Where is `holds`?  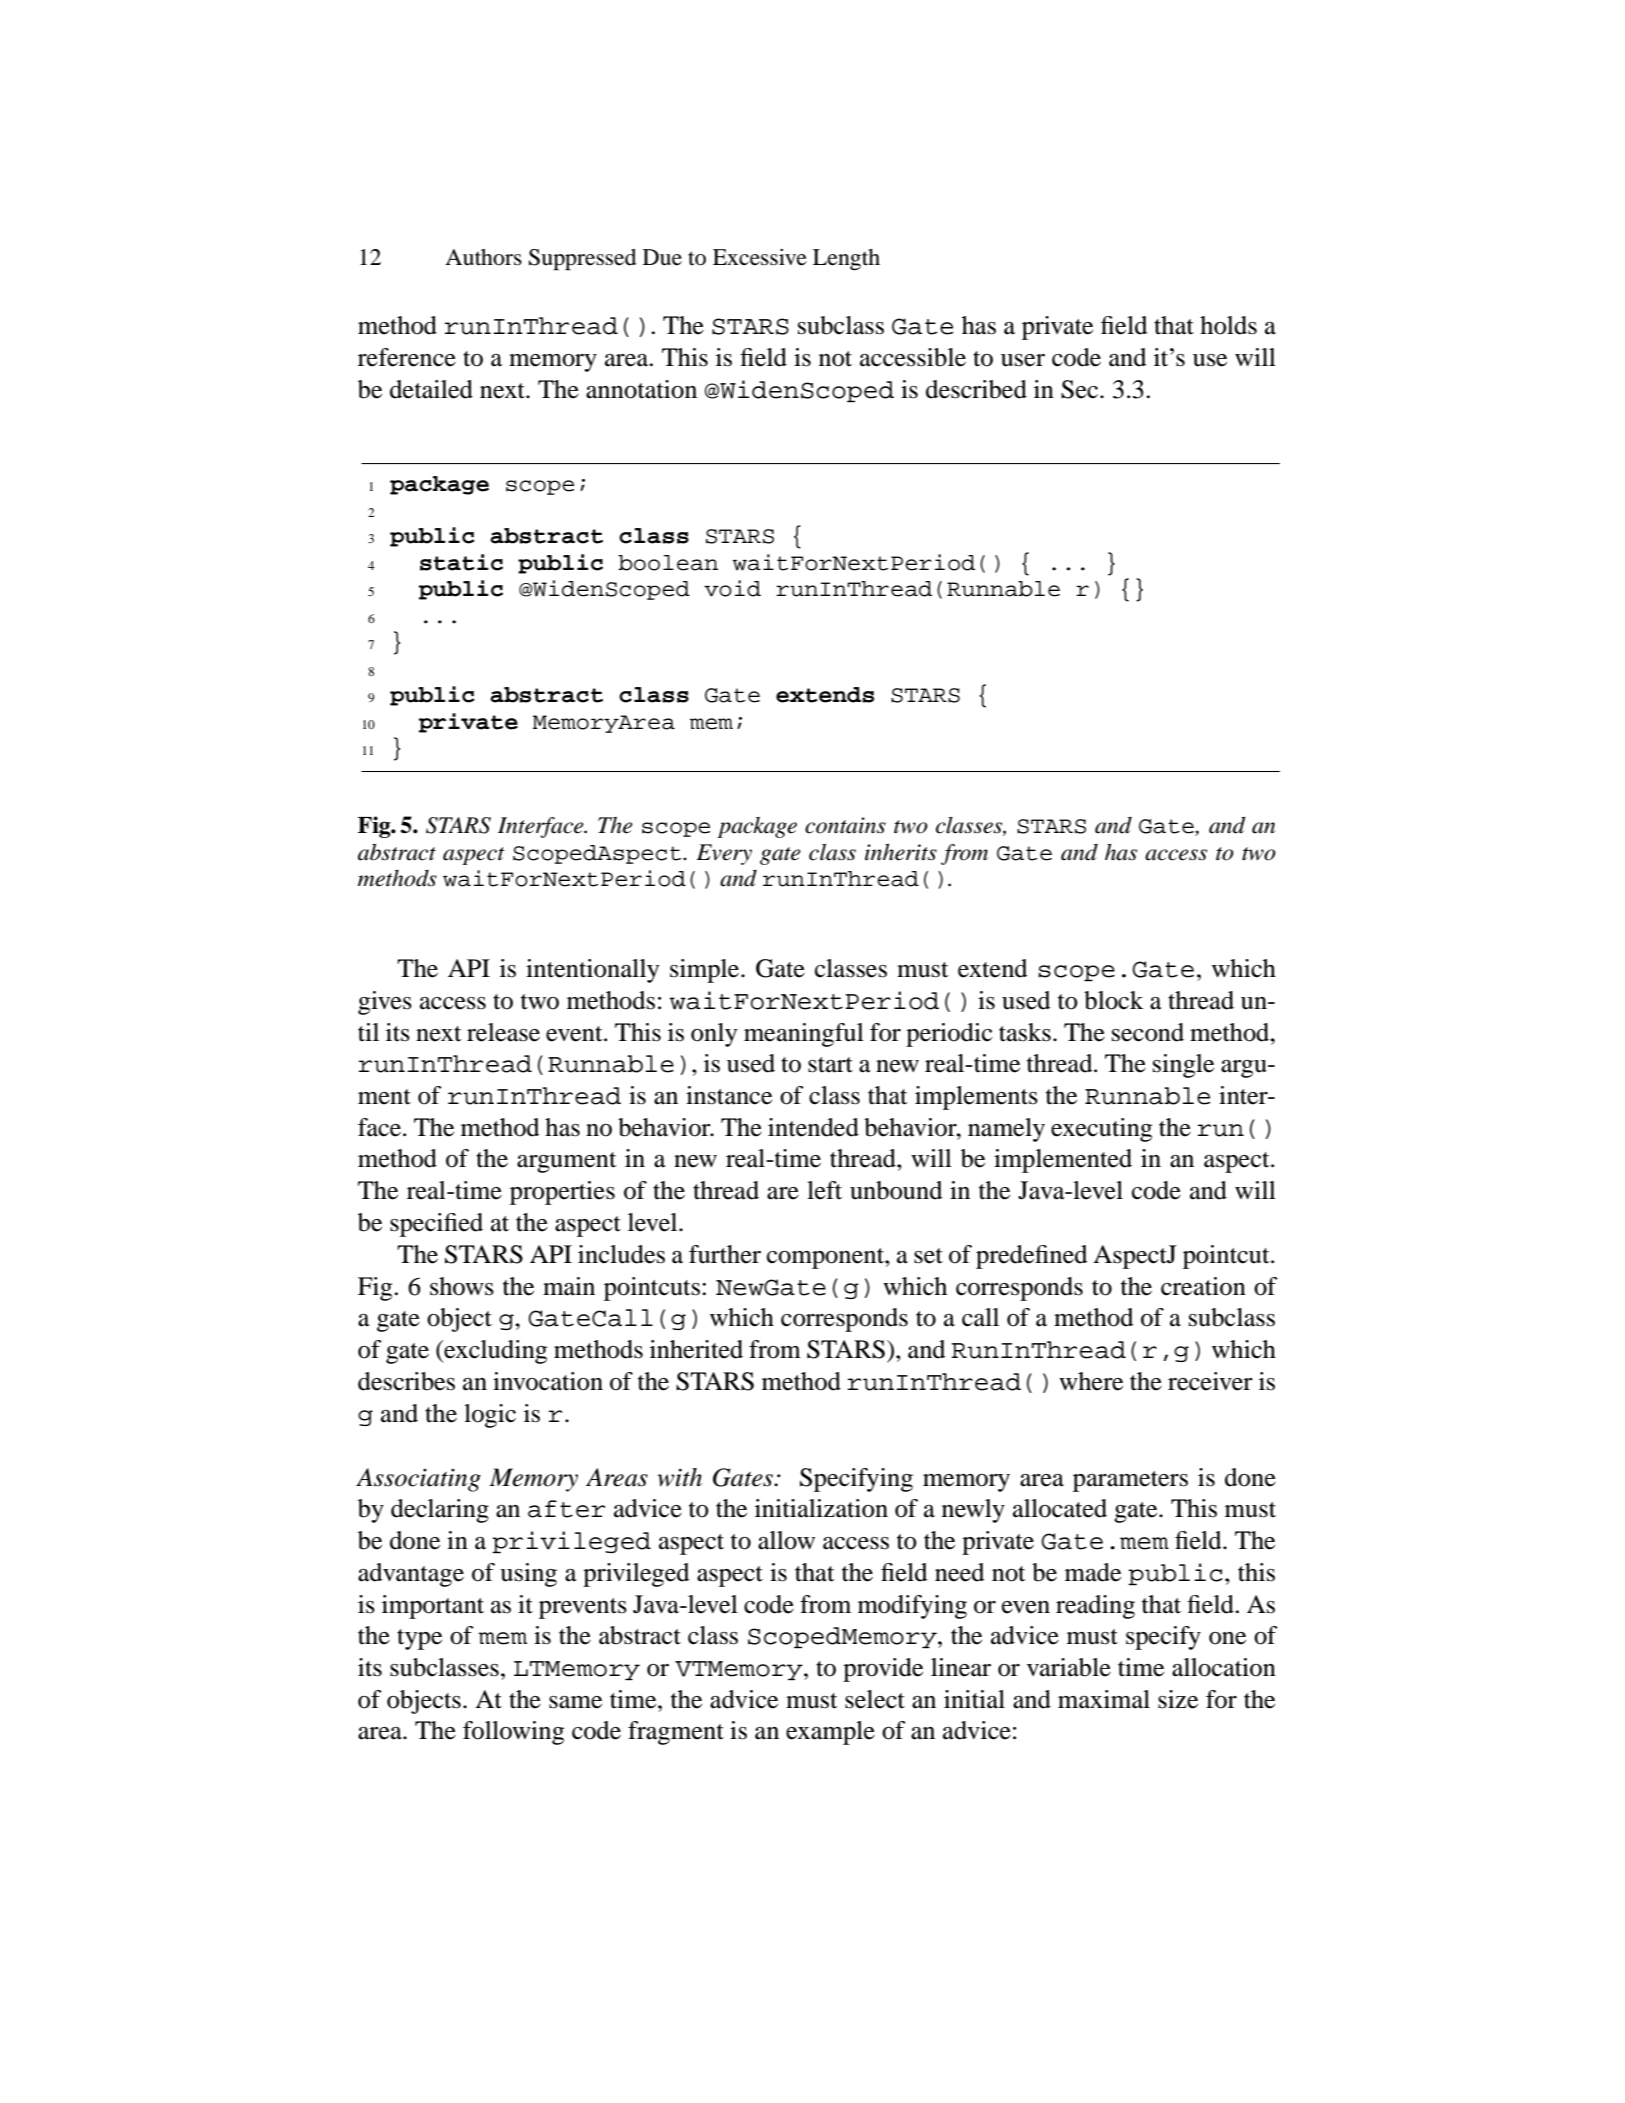 holds is located at coordinates (1228, 325).
